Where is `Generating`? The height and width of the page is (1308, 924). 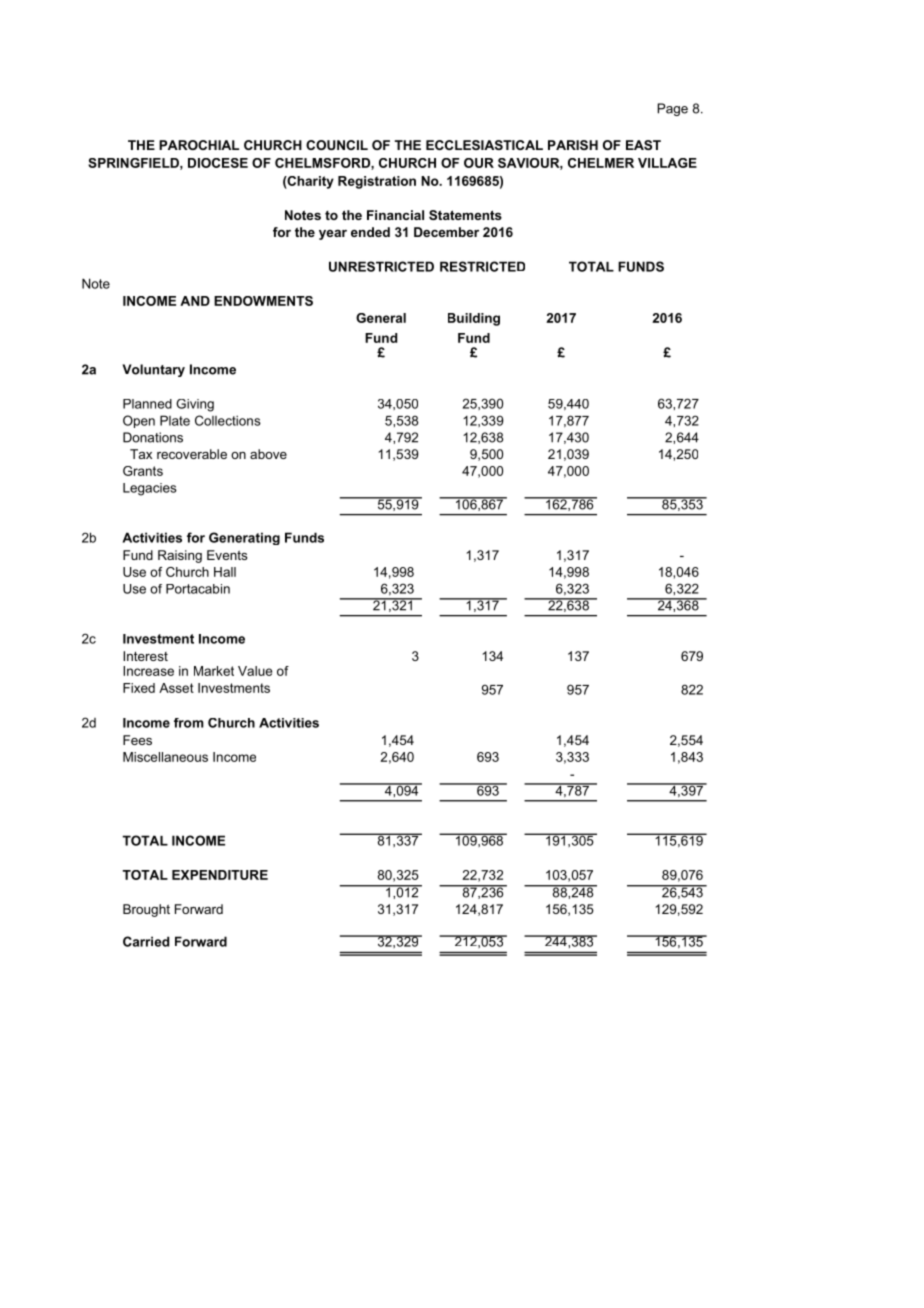 Generating is located at coordinates (244, 538).
